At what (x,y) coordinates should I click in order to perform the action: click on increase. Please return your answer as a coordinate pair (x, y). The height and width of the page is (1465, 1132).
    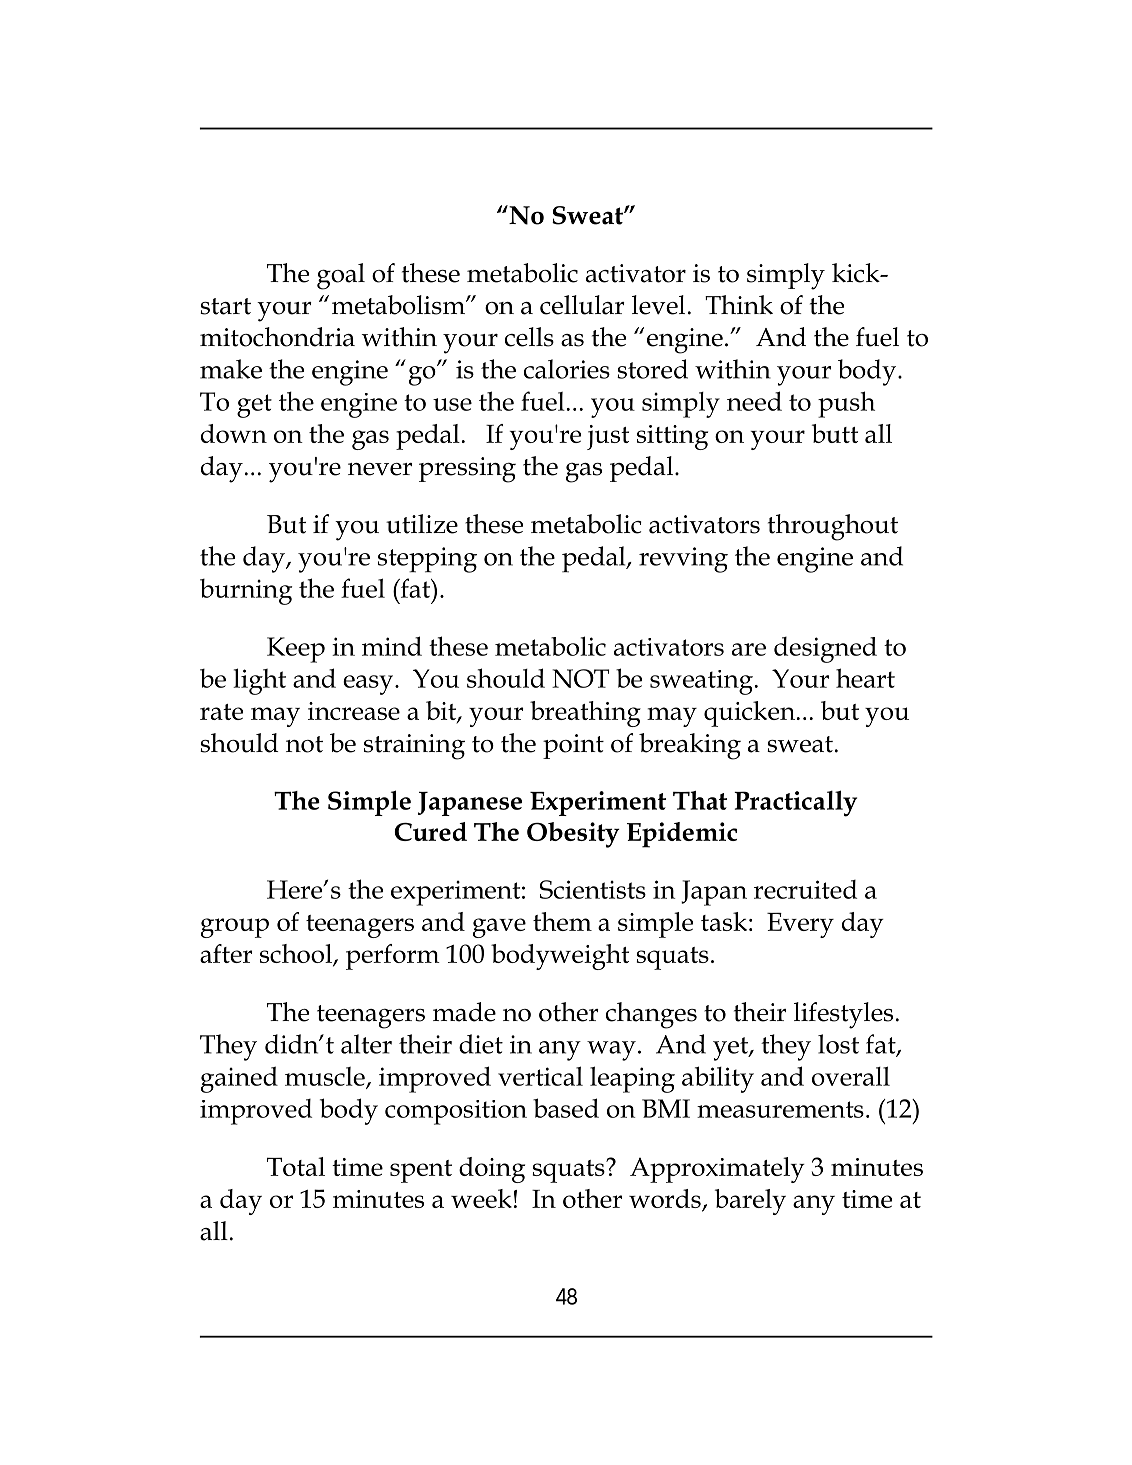
    Looking at the image, I should click on (354, 711).
